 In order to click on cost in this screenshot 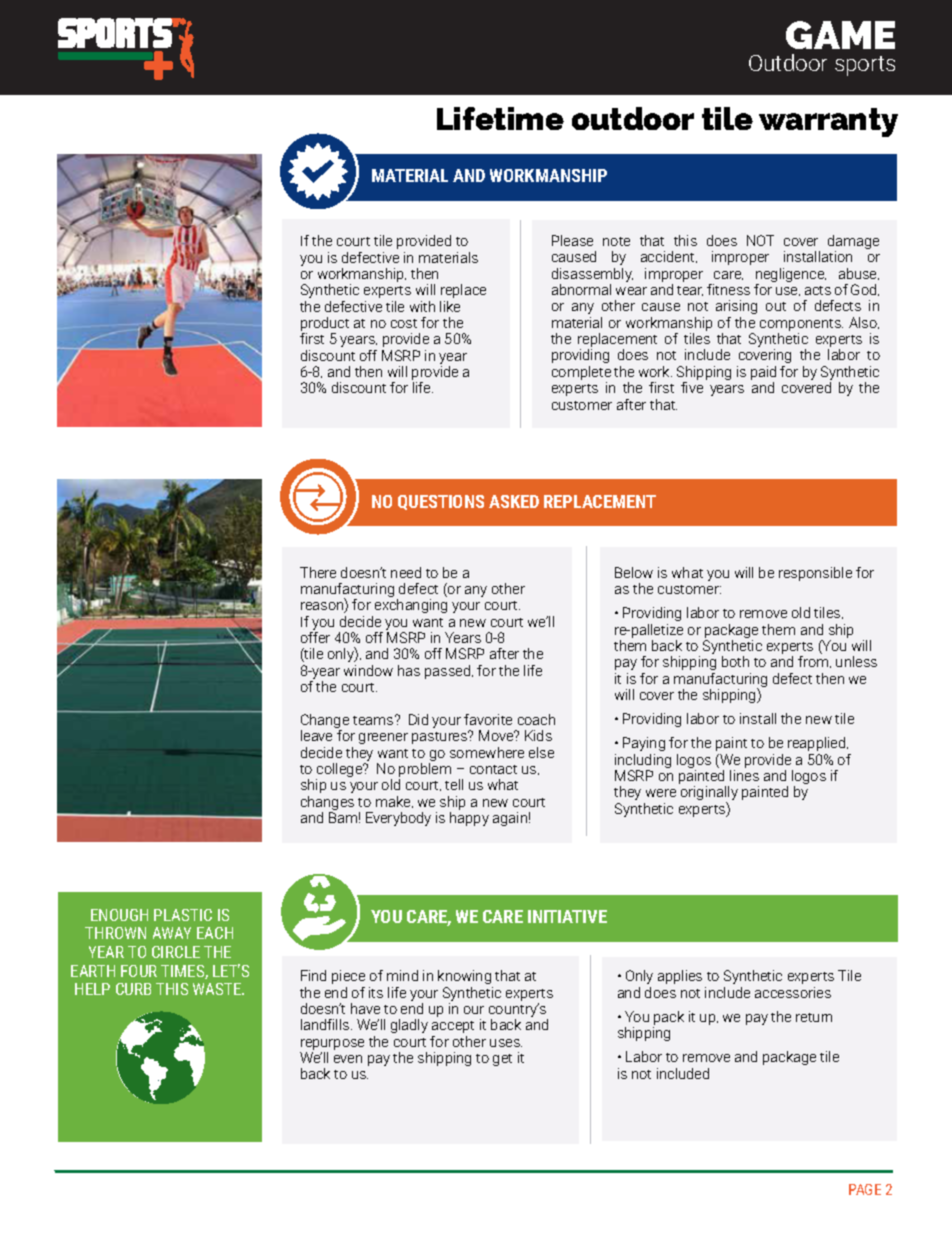, I will do `click(404, 323)`.
